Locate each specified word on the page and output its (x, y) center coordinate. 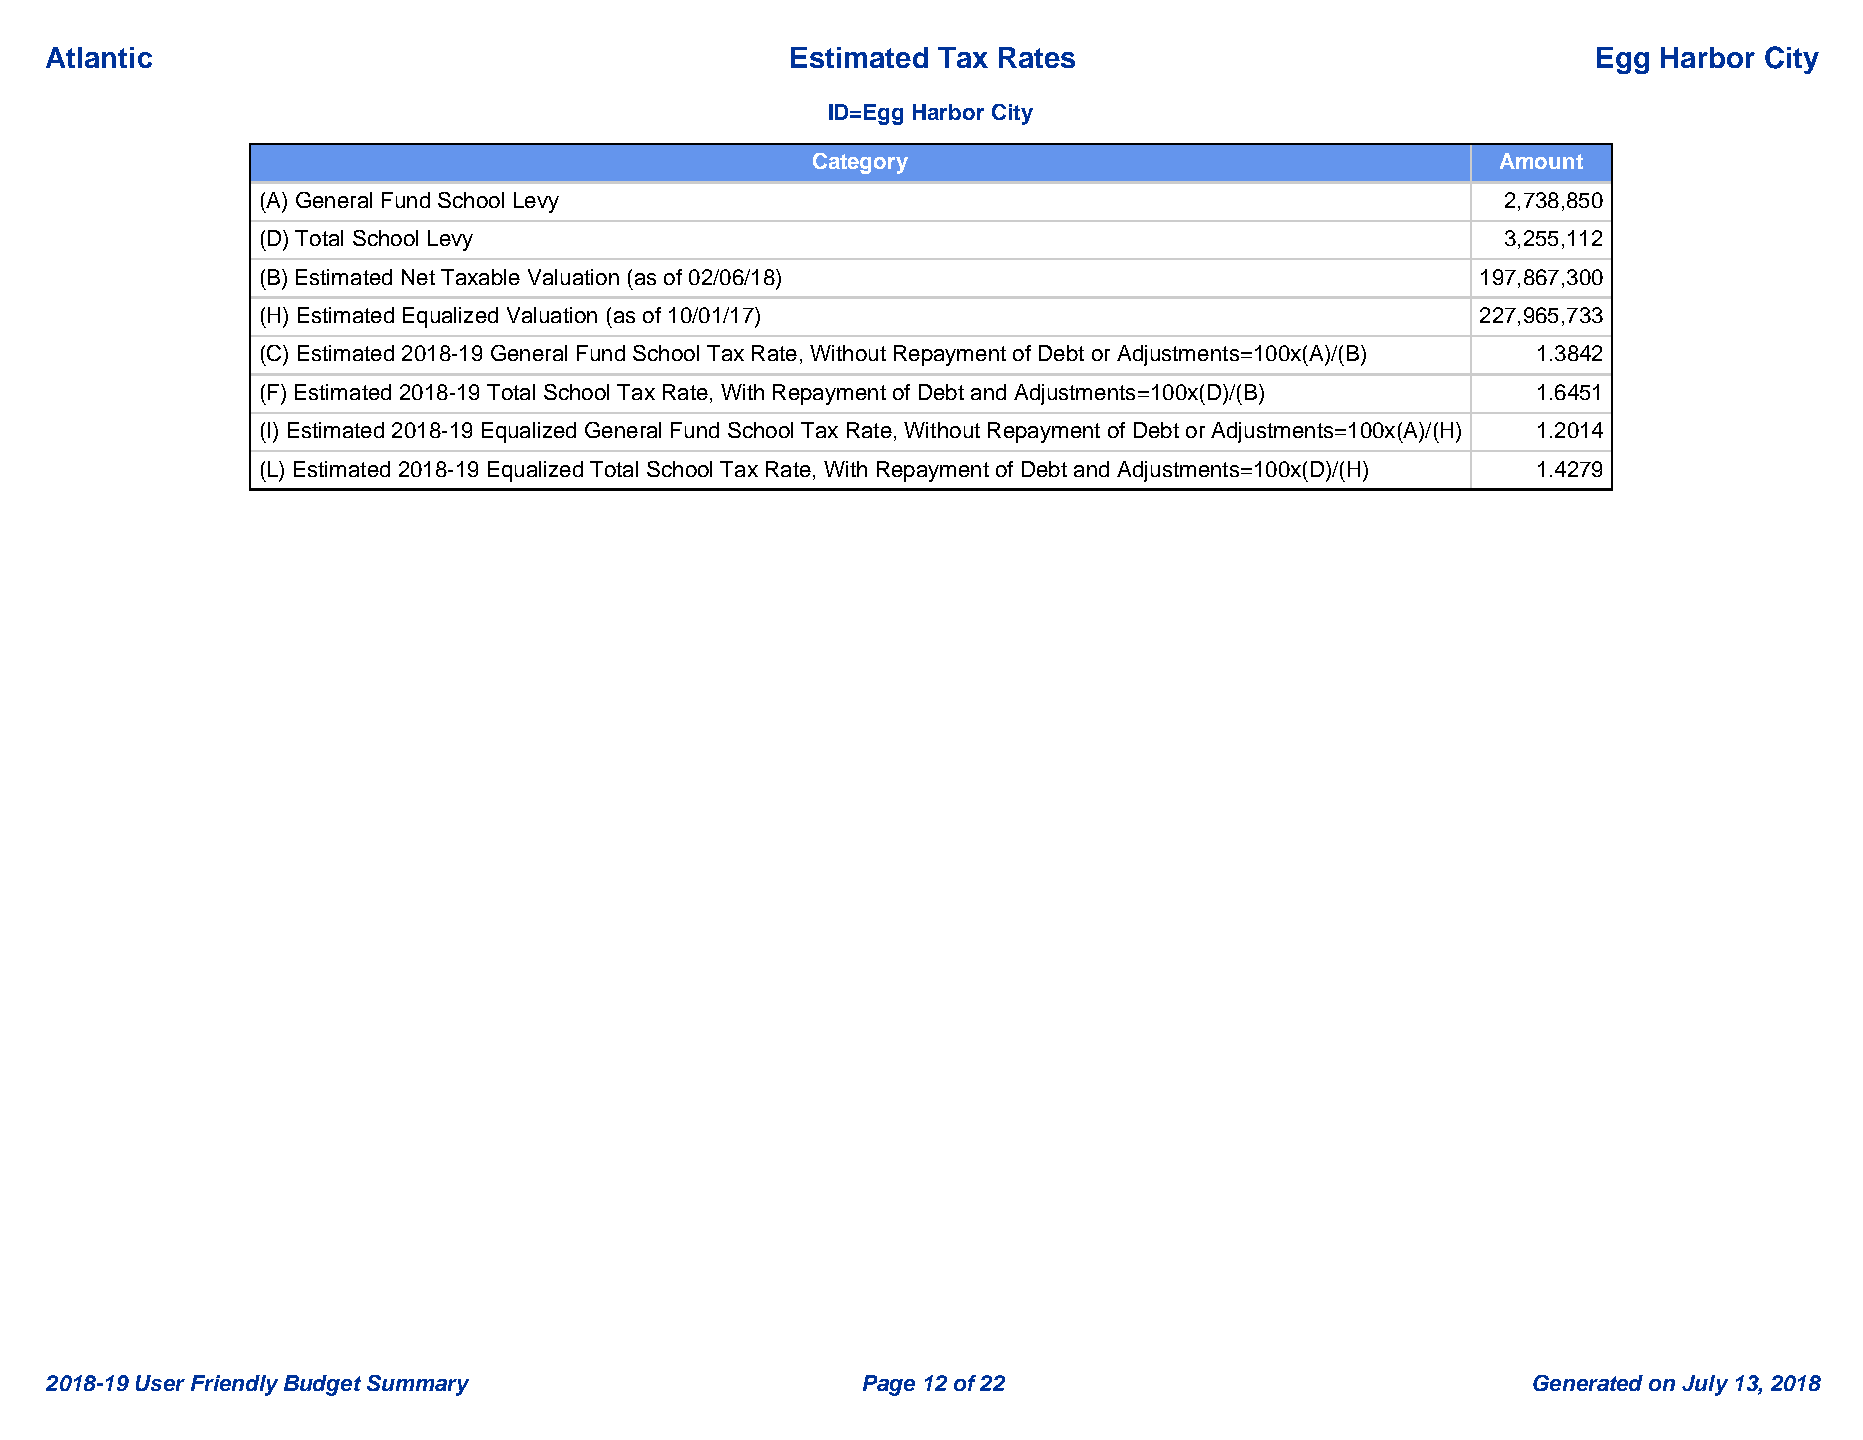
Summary (418, 1385)
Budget (322, 1385)
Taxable (480, 277)
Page (889, 1385)
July (1705, 1385)
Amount (1541, 161)
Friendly (234, 1385)
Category (860, 163)
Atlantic (99, 57)
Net (418, 277)
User (160, 1383)
